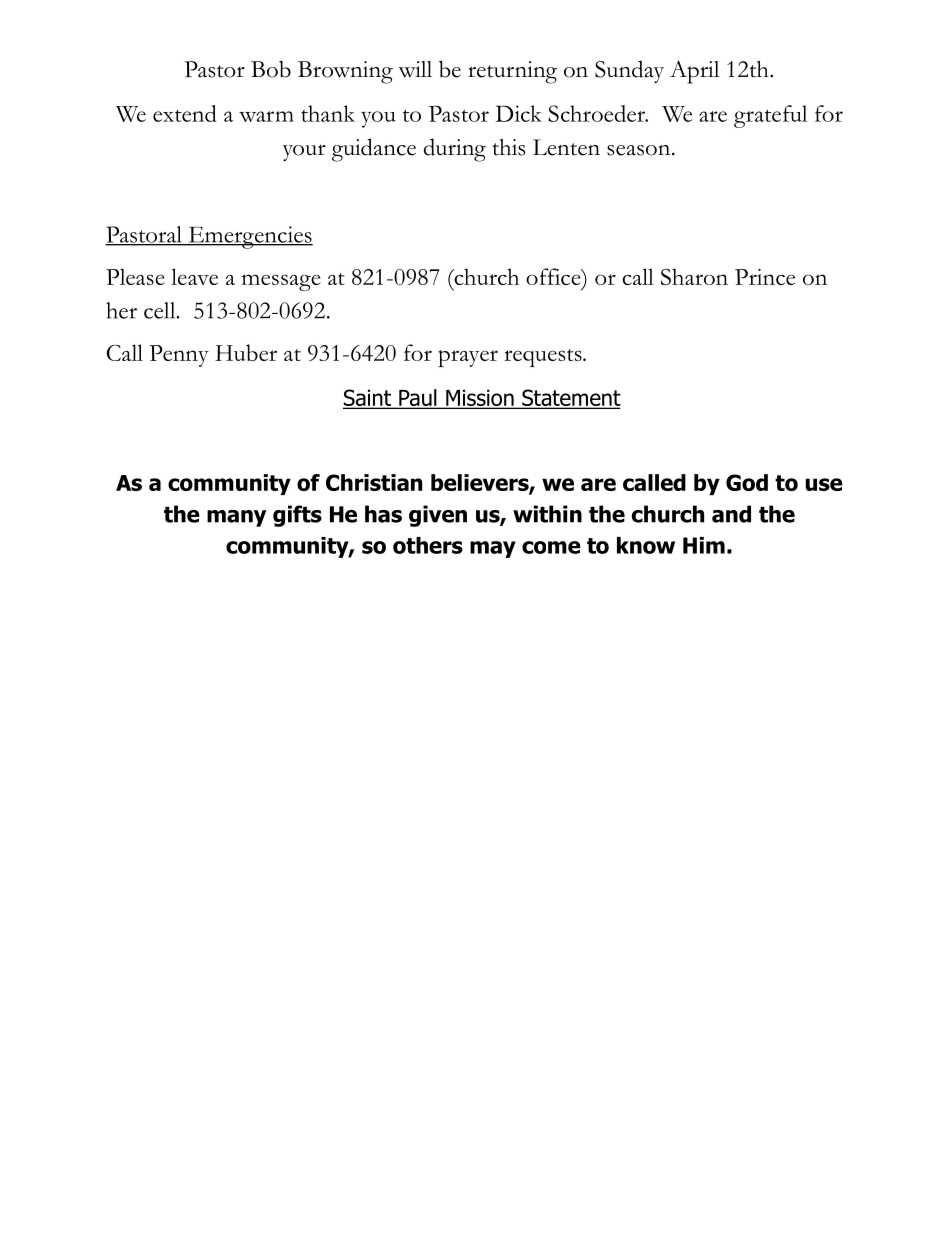 The height and width of the screenshot is (1233, 952). What do you see at coordinates (493, 549) in the screenshot?
I see `may` at bounding box center [493, 549].
